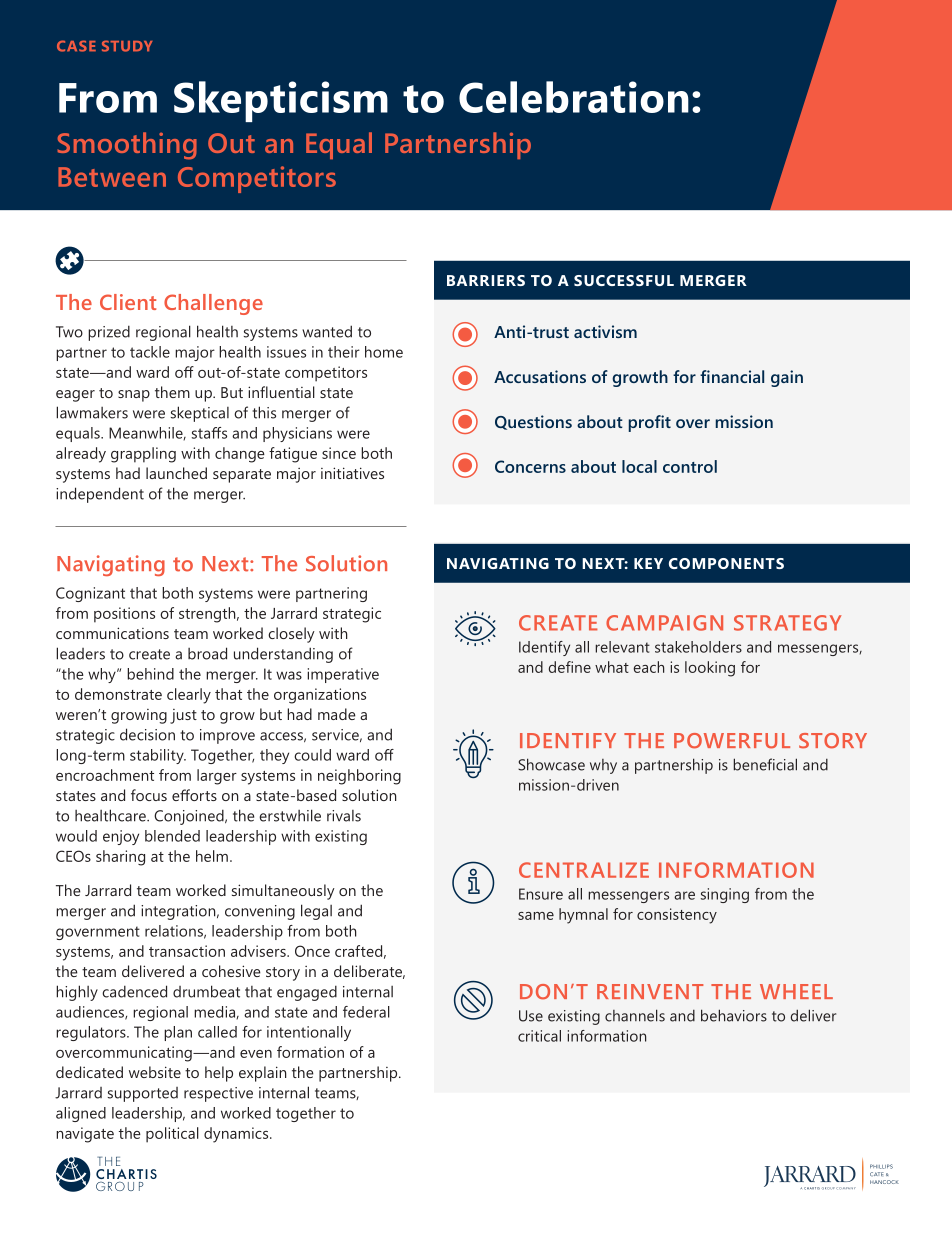  Describe the element at coordinates (533, 422) in the document. I see `Questions` at that location.
